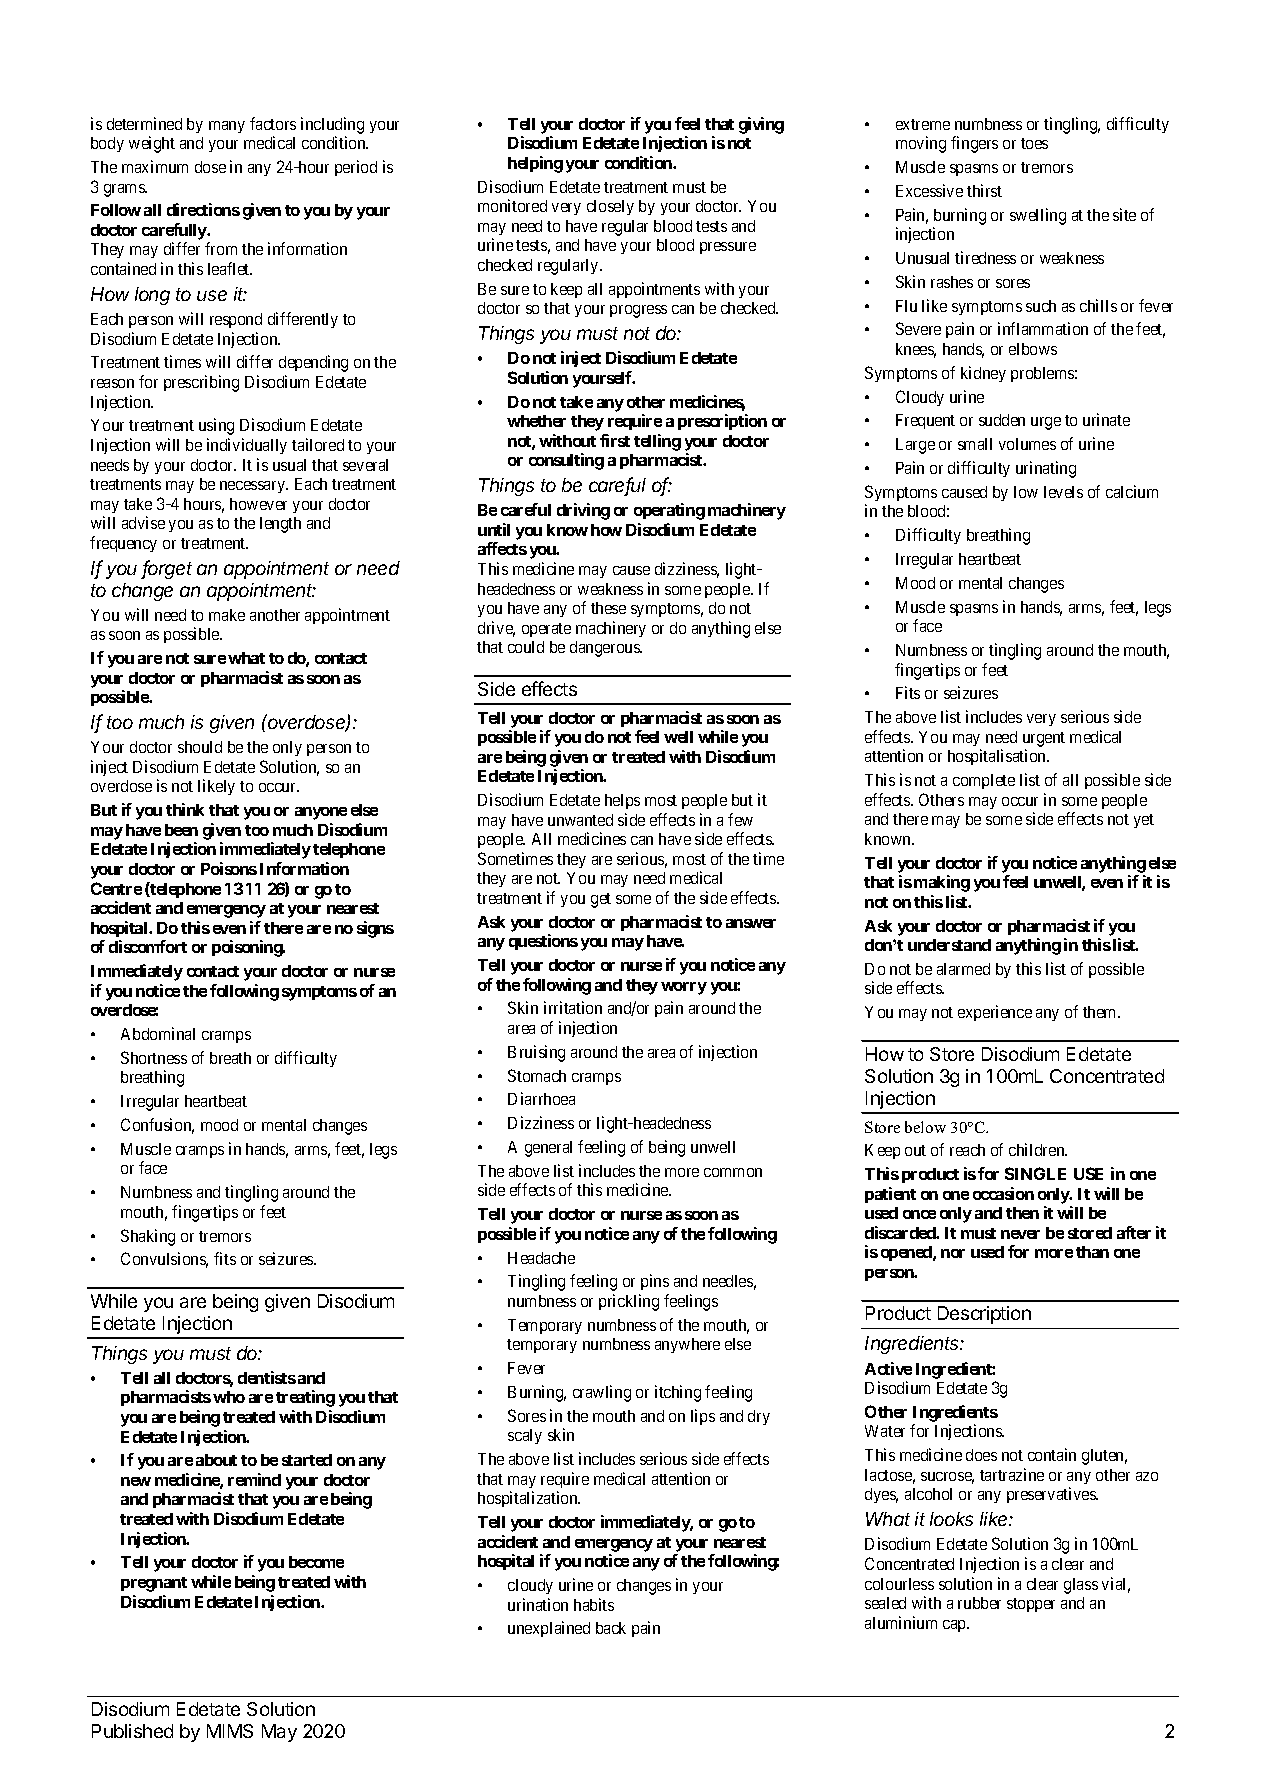 The width and height of the image is (1266, 1790). Describe the element at coordinates (984, 781) in the image. I see `complete` at that location.
